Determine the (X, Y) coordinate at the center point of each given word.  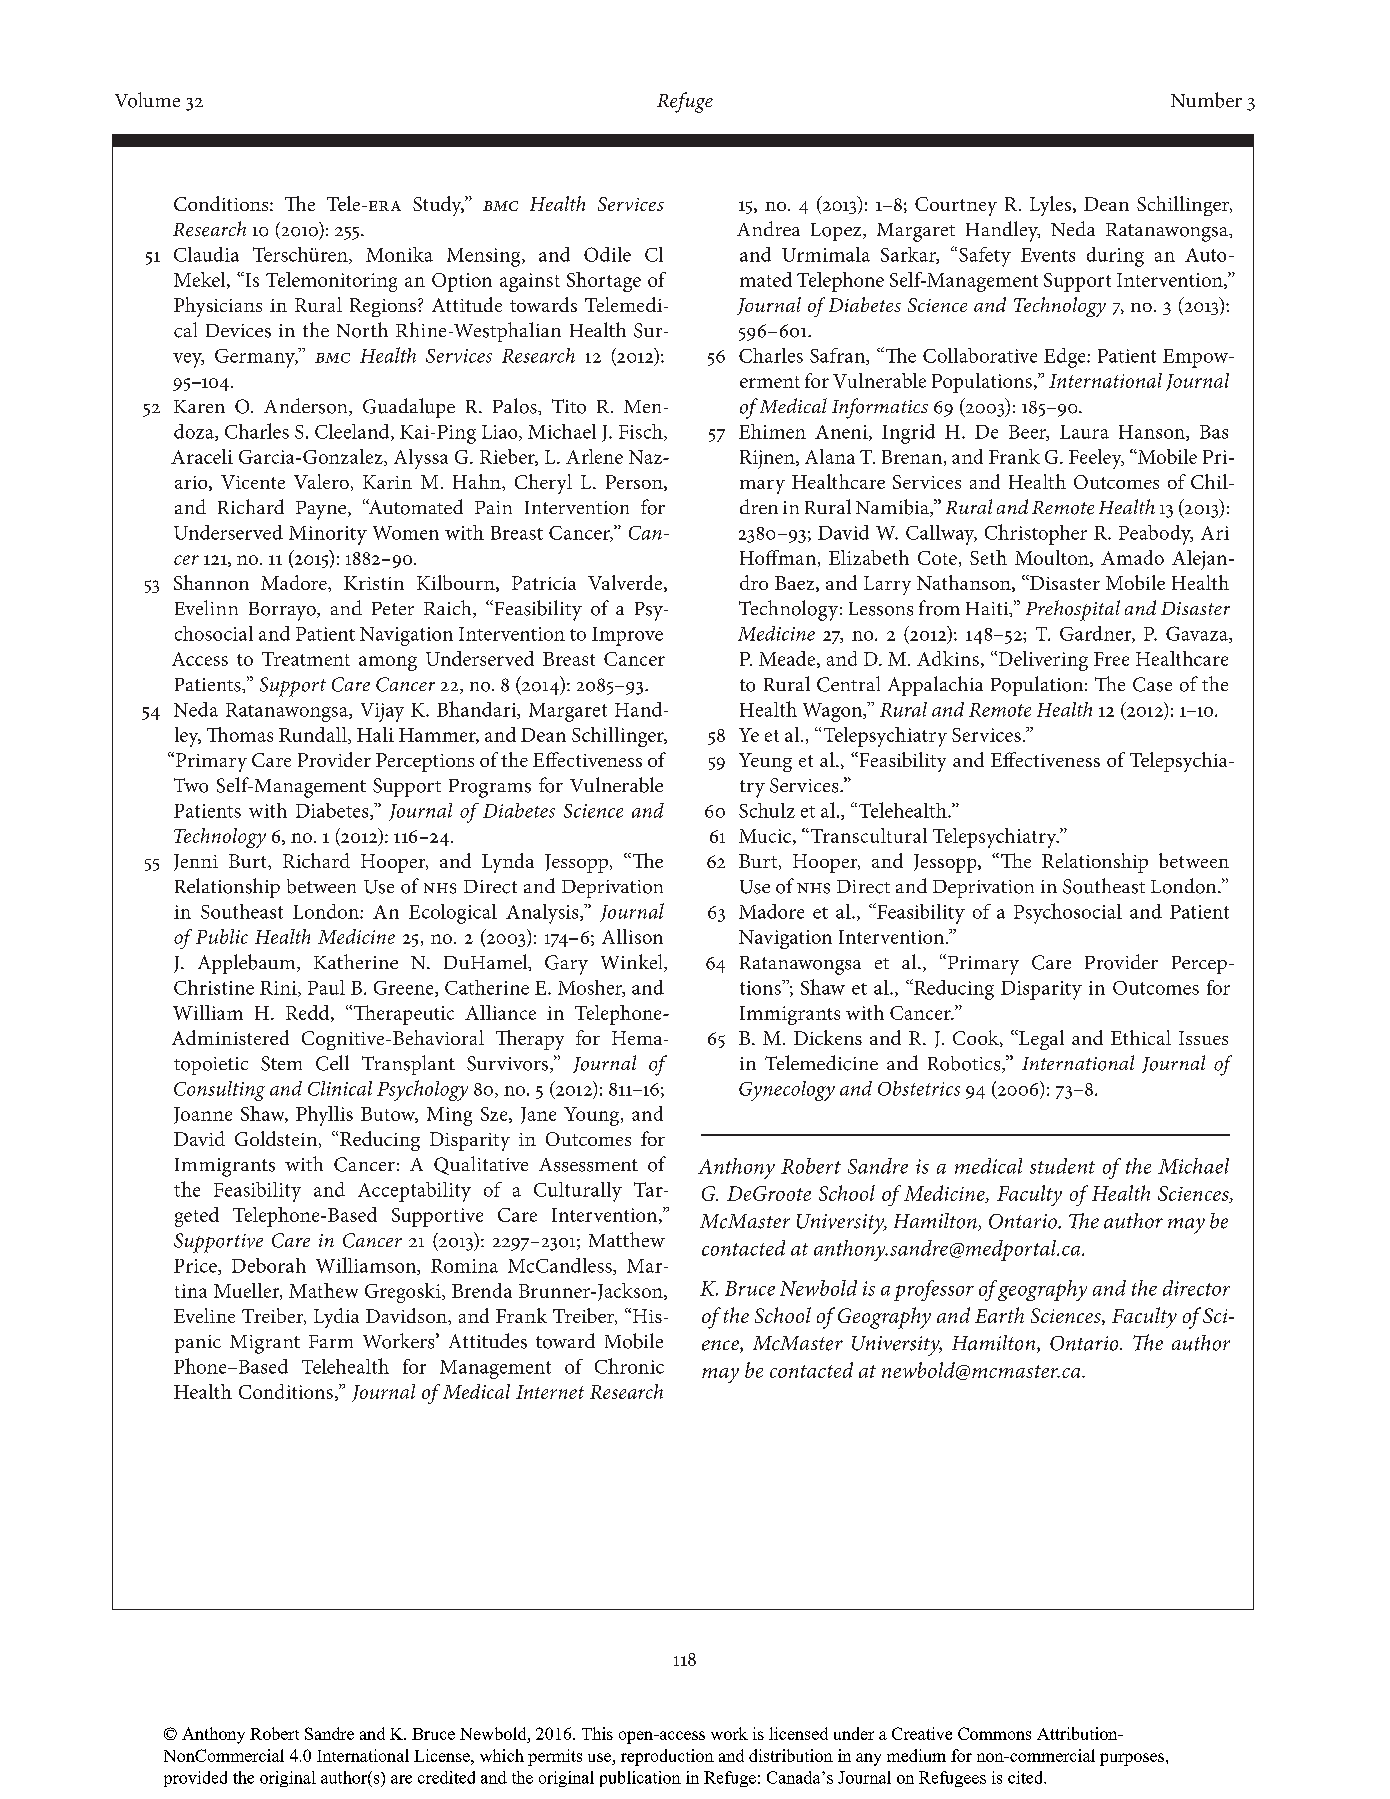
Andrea (768, 228)
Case (1152, 684)
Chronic (629, 1366)
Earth (999, 1315)
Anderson (307, 407)
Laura (1084, 432)
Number (1206, 100)
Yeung (765, 762)
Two (191, 785)
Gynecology (787, 1091)
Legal (1040, 1040)
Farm (331, 1341)
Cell (332, 1063)
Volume (147, 100)
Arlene (594, 456)
